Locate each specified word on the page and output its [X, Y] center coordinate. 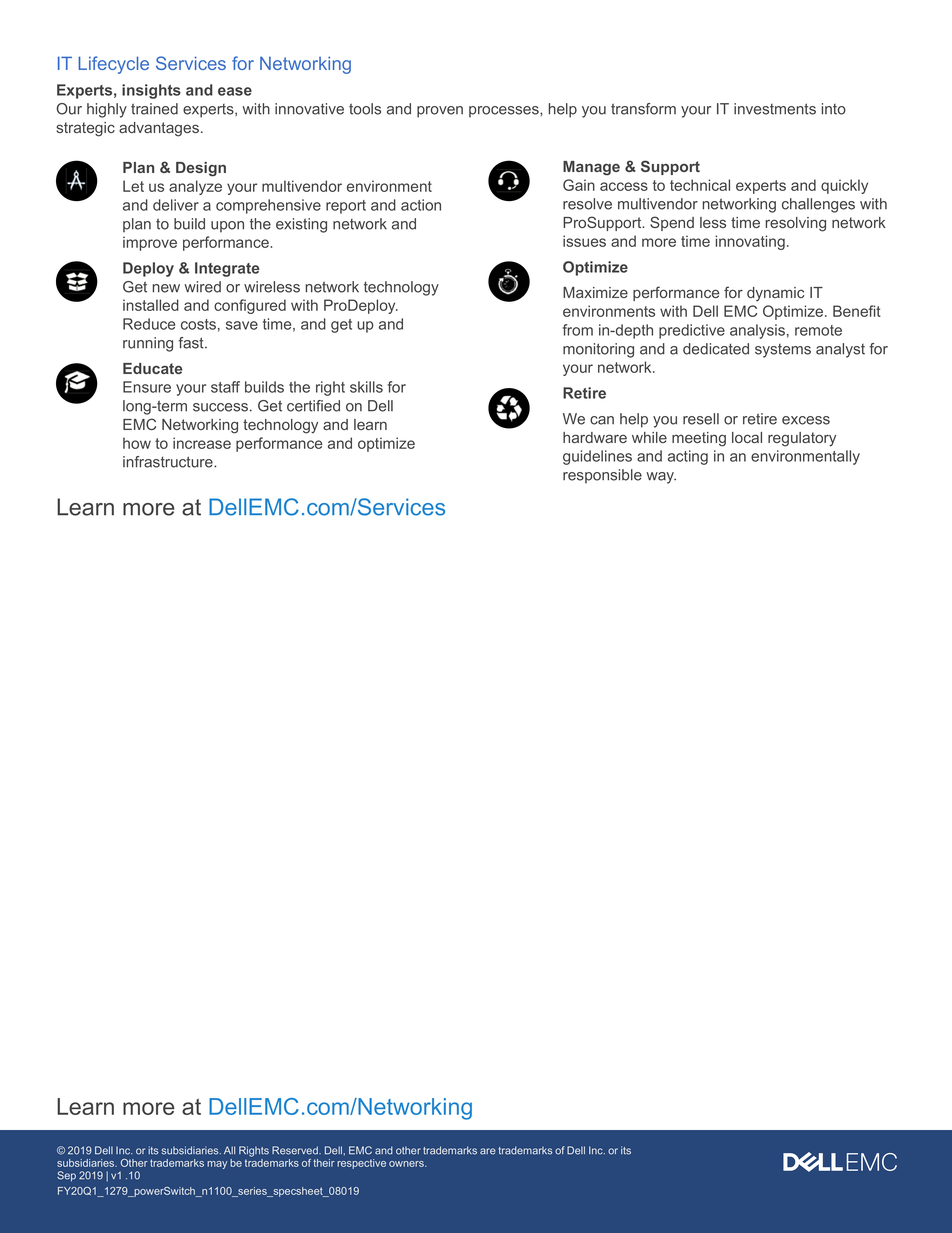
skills [366, 387]
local [747, 437]
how [137, 443]
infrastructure [169, 462]
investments [775, 109]
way [661, 478]
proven [440, 112]
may [217, 1165]
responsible [602, 476]
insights [151, 91]
